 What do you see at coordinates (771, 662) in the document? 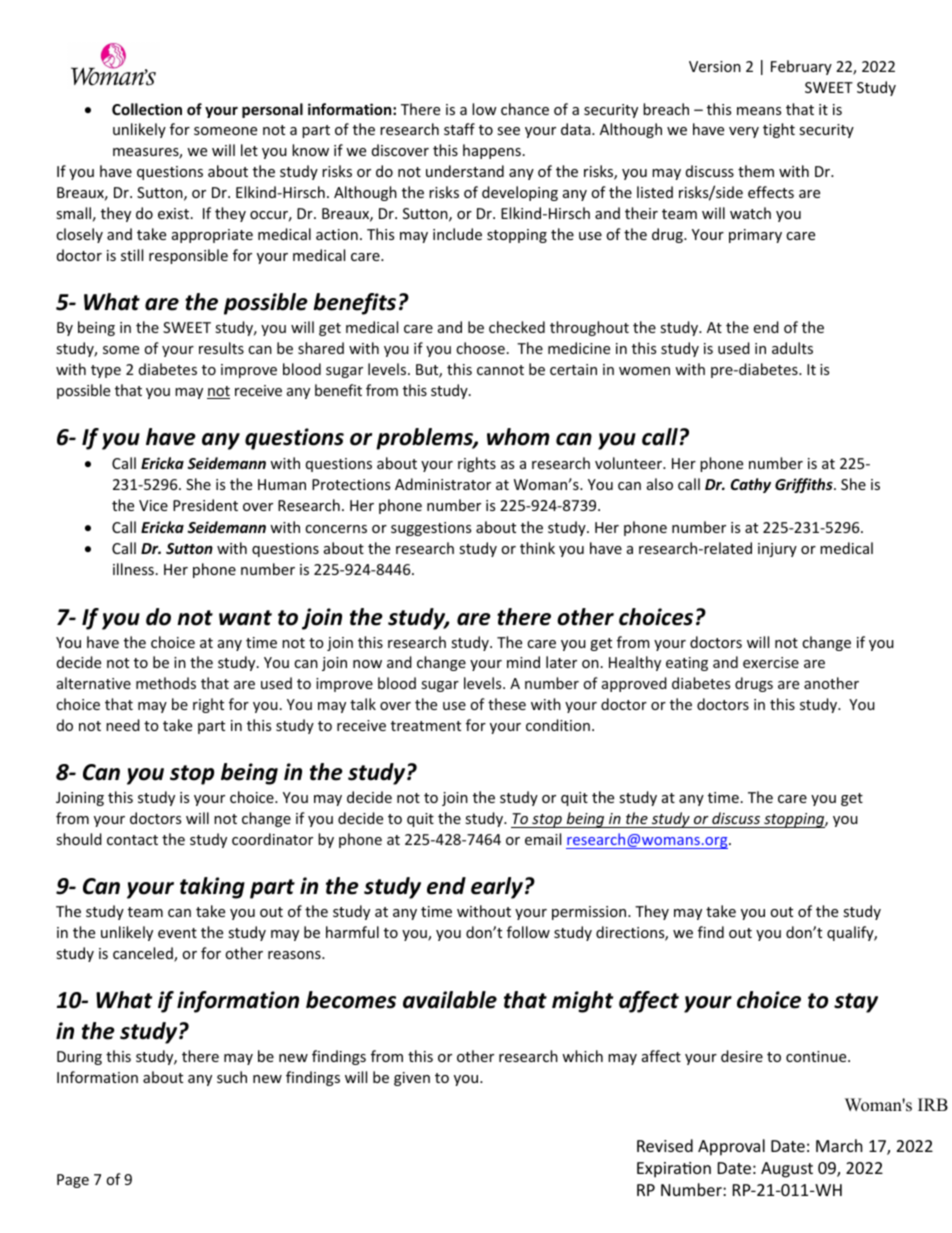
I see `exercise` at bounding box center [771, 662].
